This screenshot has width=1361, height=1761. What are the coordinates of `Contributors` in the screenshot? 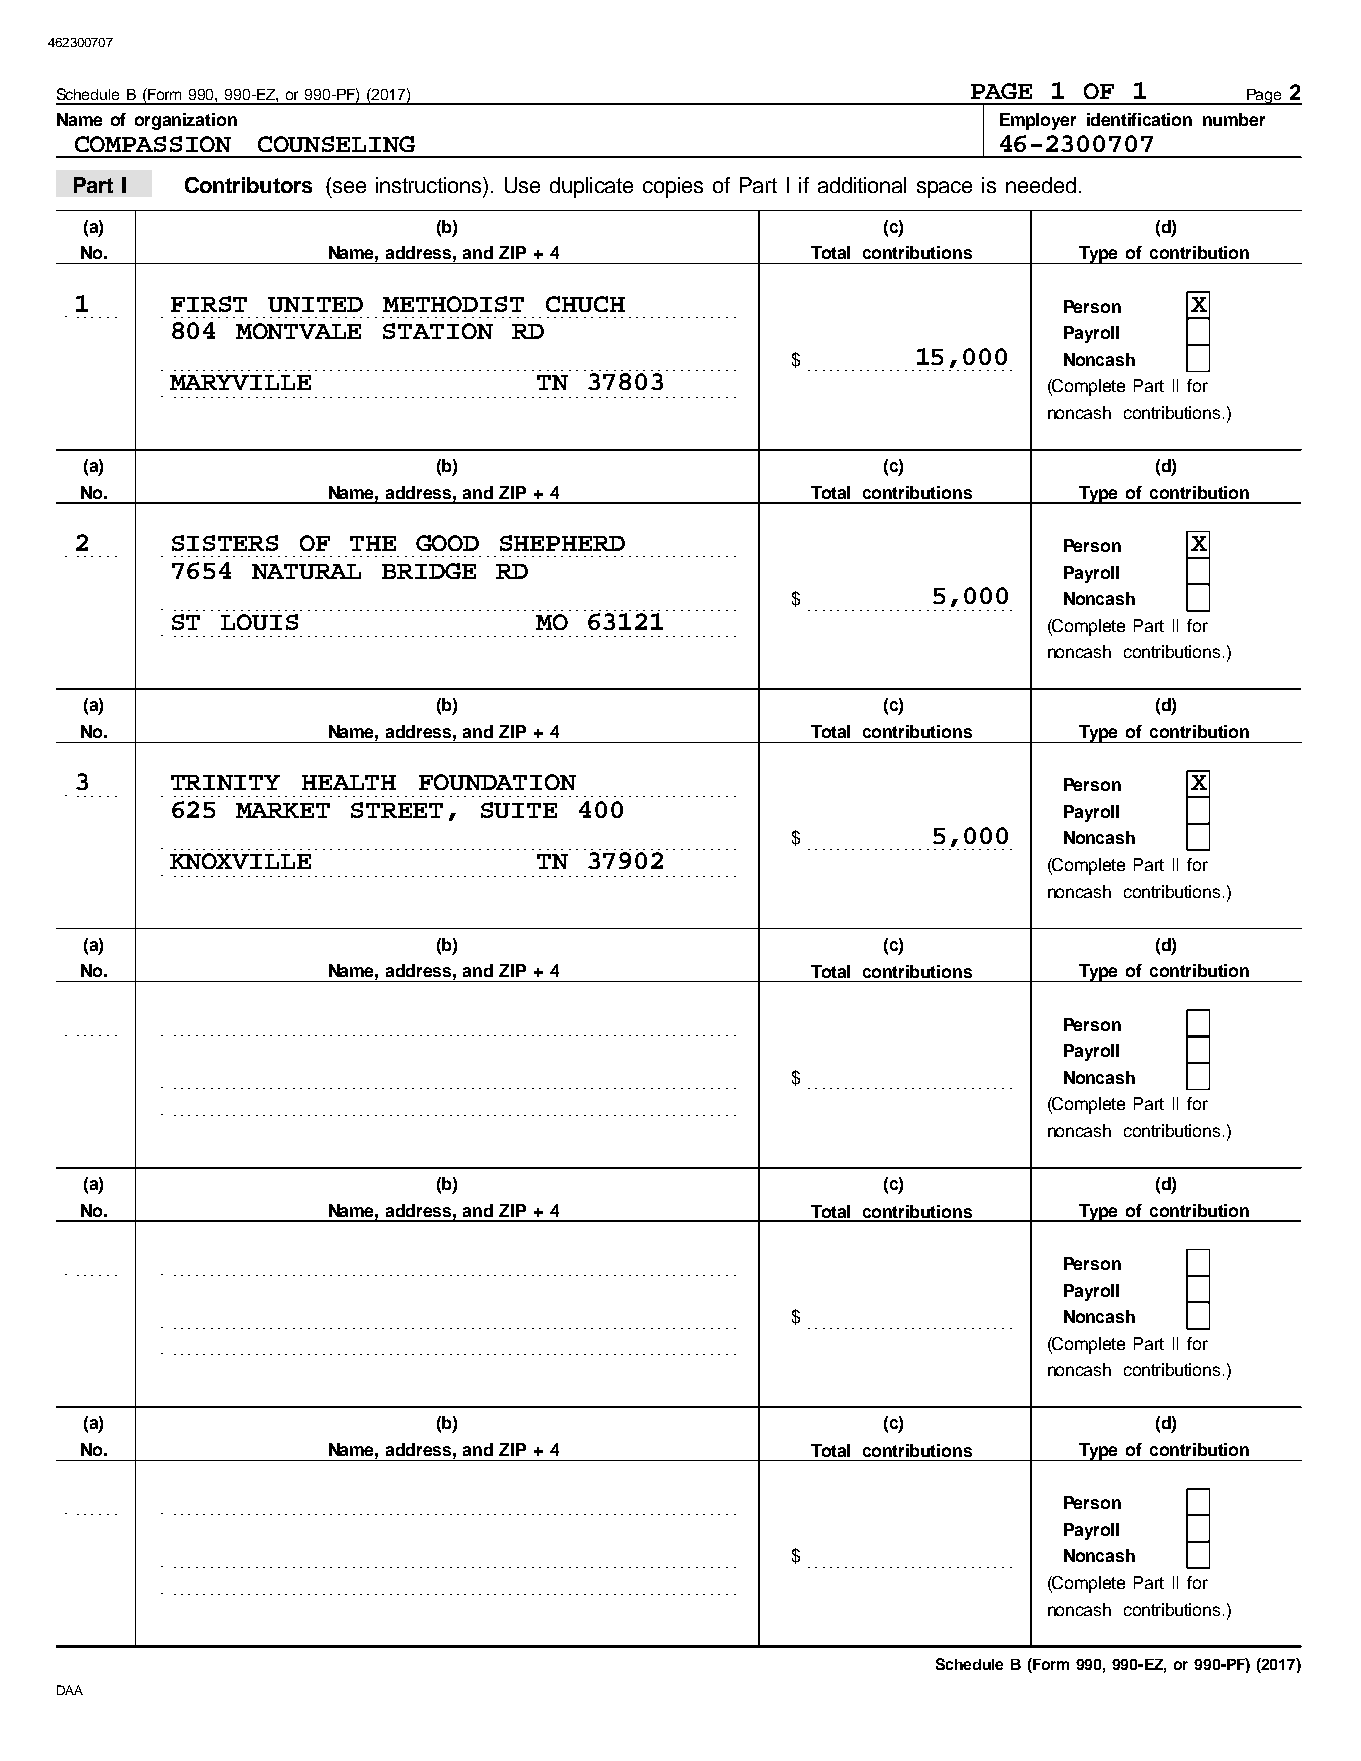 It's located at (248, 185).
